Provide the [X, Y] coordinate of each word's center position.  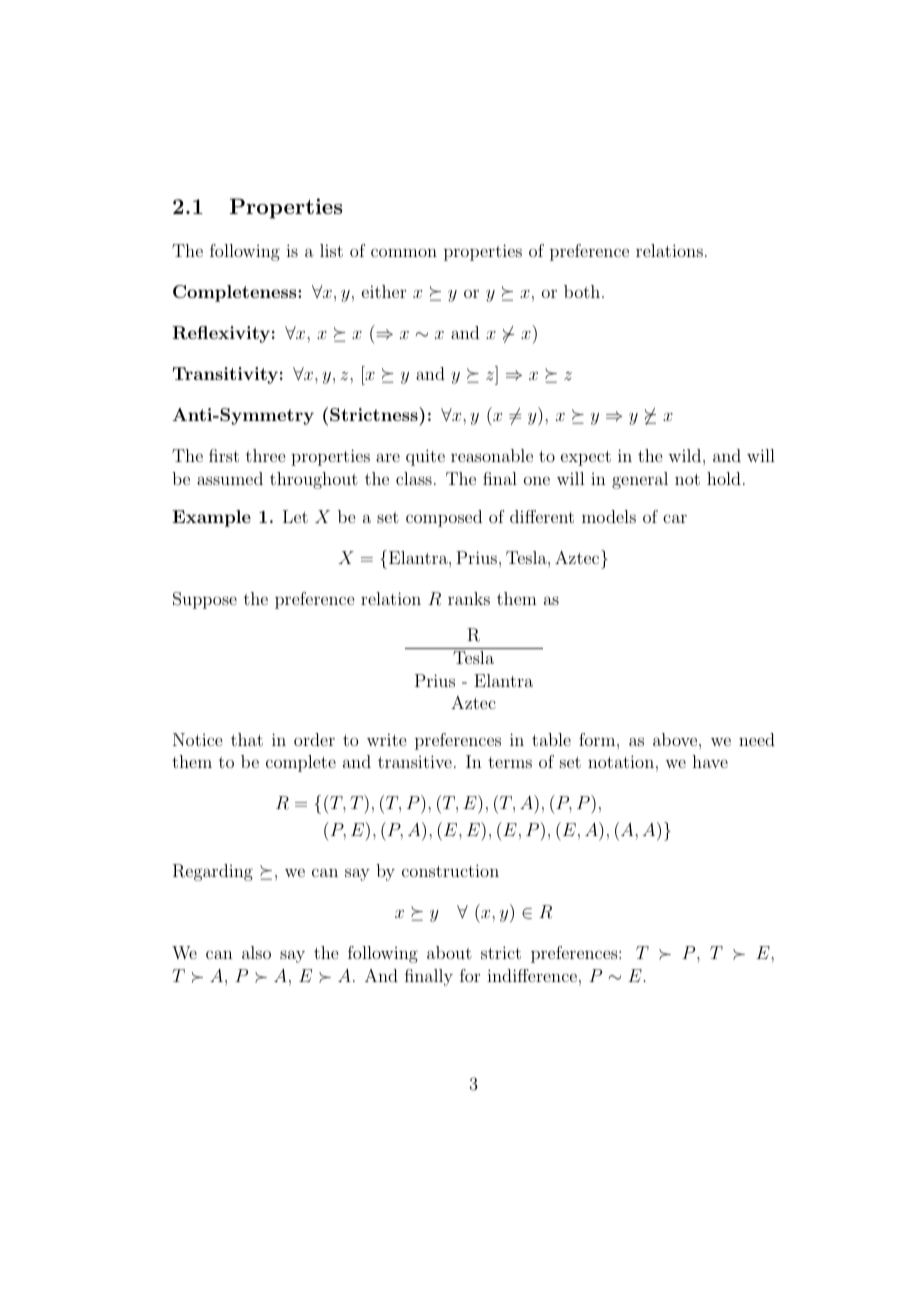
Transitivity [225, 375]
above [675, 739]
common [404, 252]
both [583, 291]
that [247, 739]
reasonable [492, 455]
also [256, 952]
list [331, 250]
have [710, 761]
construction [450, 870]
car [675, 518]
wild [684, 455]
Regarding [213, 872]
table [551, 739]
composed [444, 518]
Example [211, 518]
